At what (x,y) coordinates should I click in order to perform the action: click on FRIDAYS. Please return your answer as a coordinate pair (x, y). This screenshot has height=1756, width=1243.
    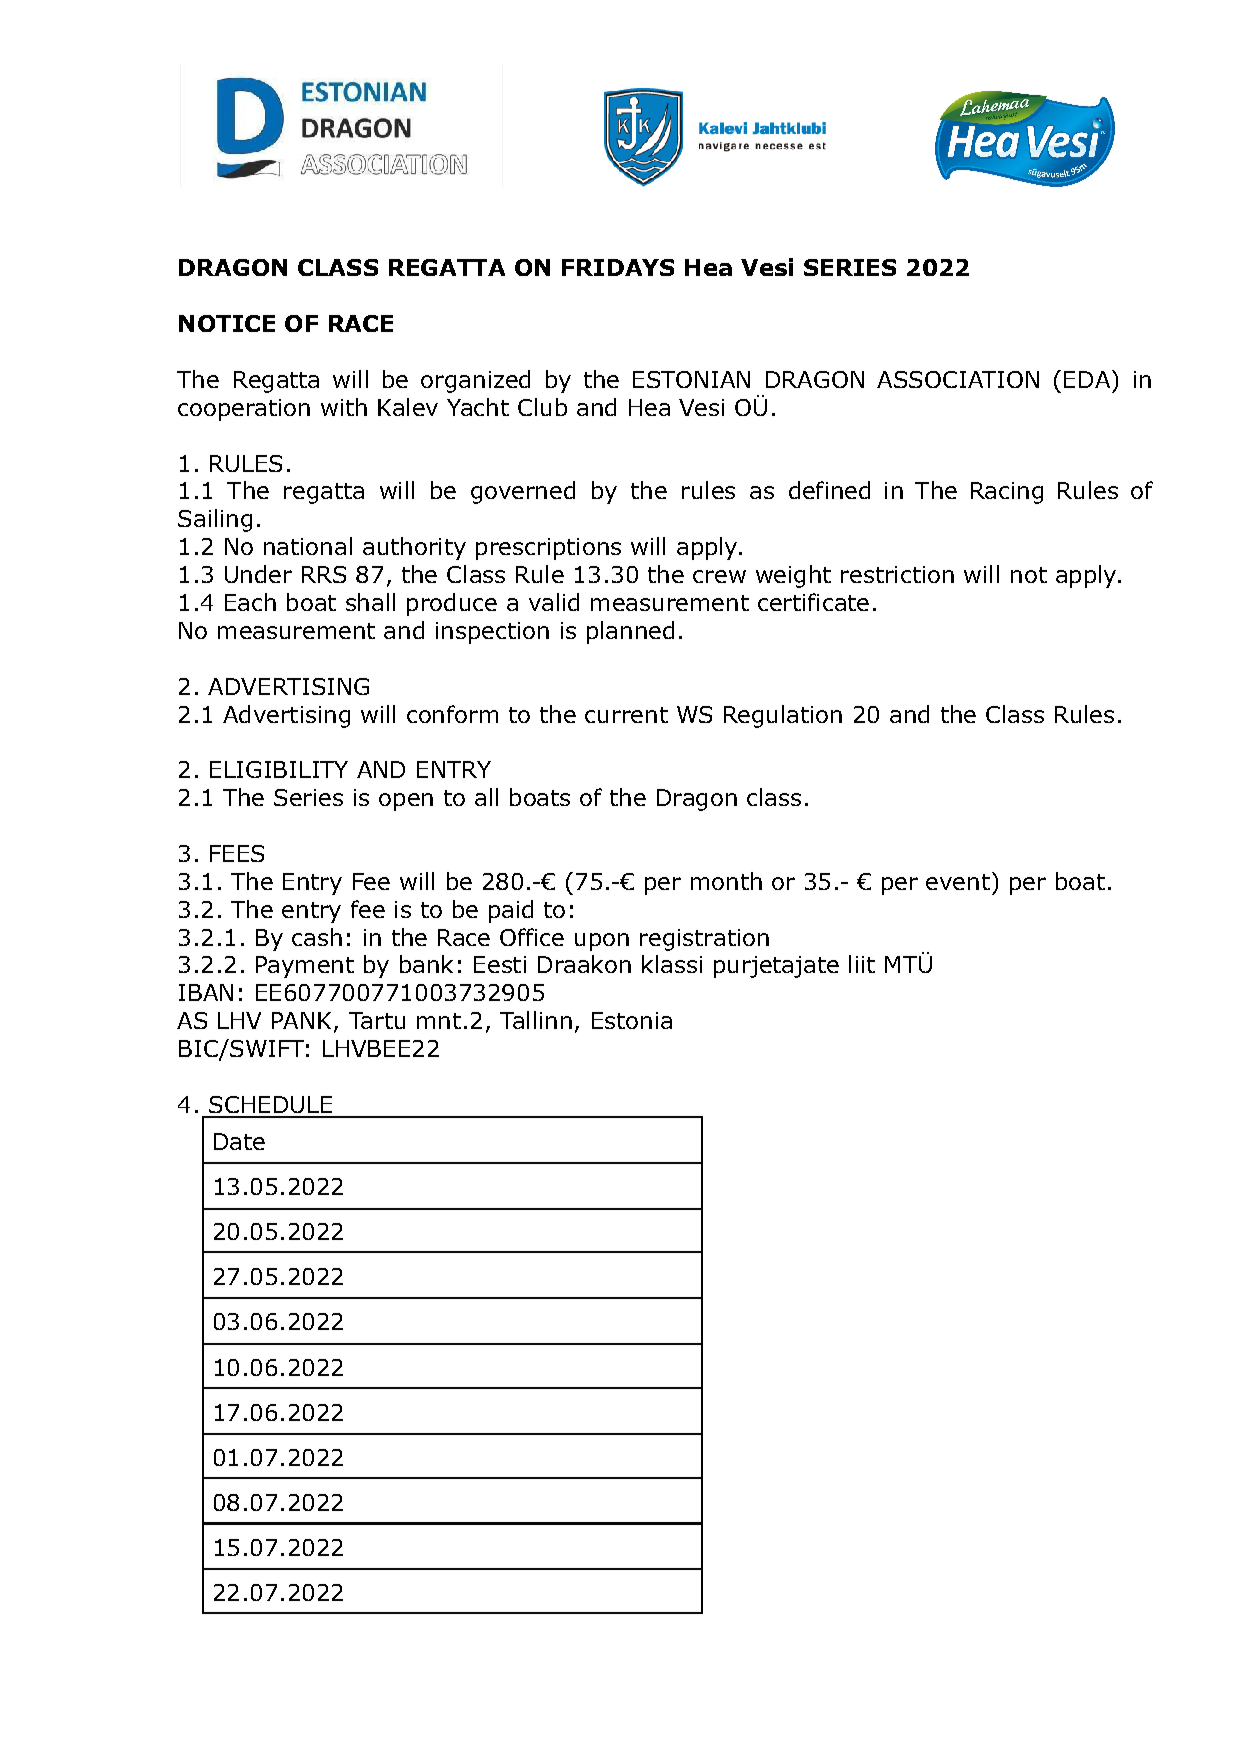
    Looking at the image, I should click on (618, 267).
